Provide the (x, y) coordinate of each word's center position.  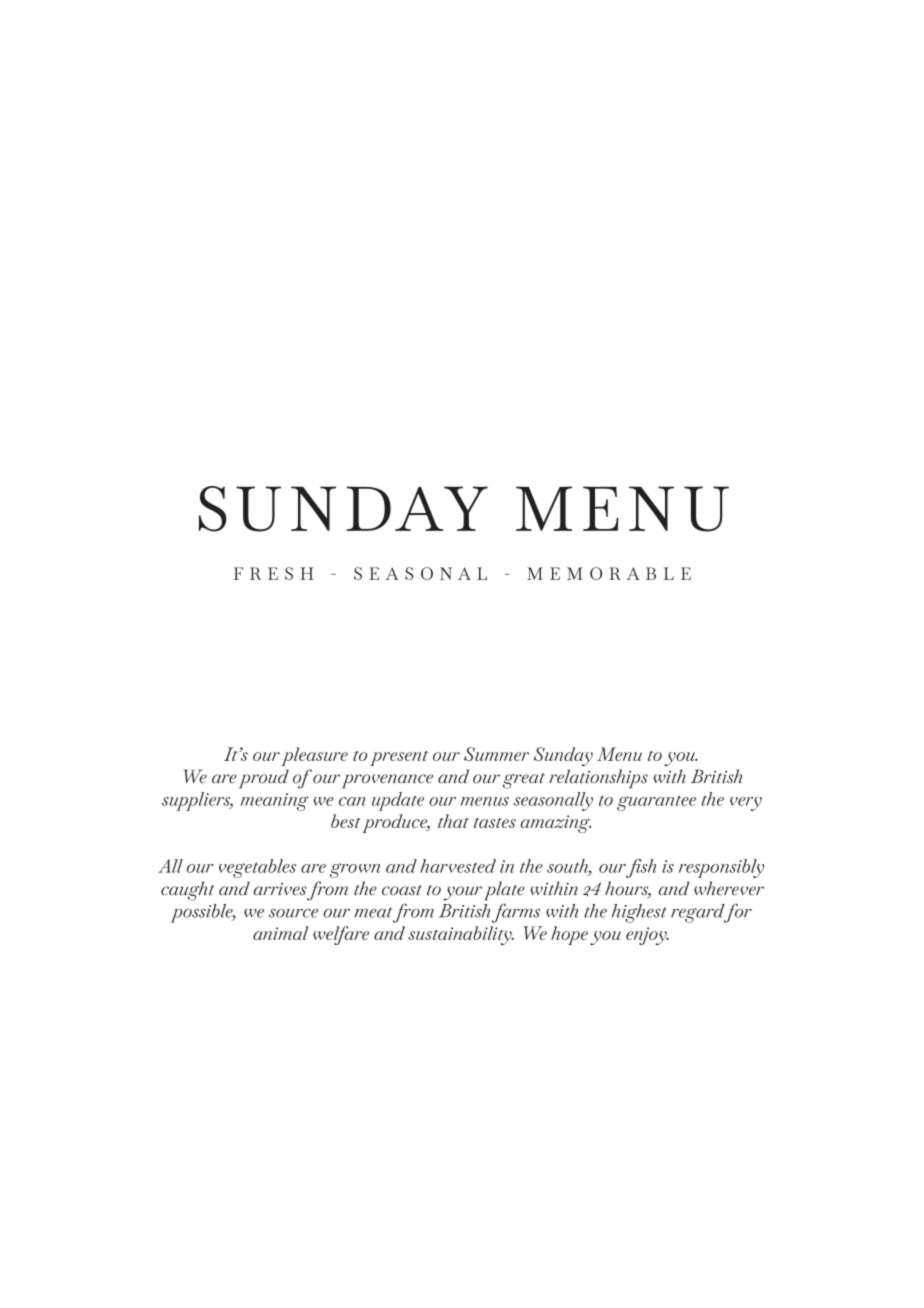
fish (641, 868)
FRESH (273, 573)
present (399, 758)
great (524, 781)
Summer (496, 754)
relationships (598, 779)
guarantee (656, 803)
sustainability (461, 935)
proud (264, 779)
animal (280, 933)
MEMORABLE (609, 573)
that (453, 821)
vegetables (257, 868)
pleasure (314, 756)
